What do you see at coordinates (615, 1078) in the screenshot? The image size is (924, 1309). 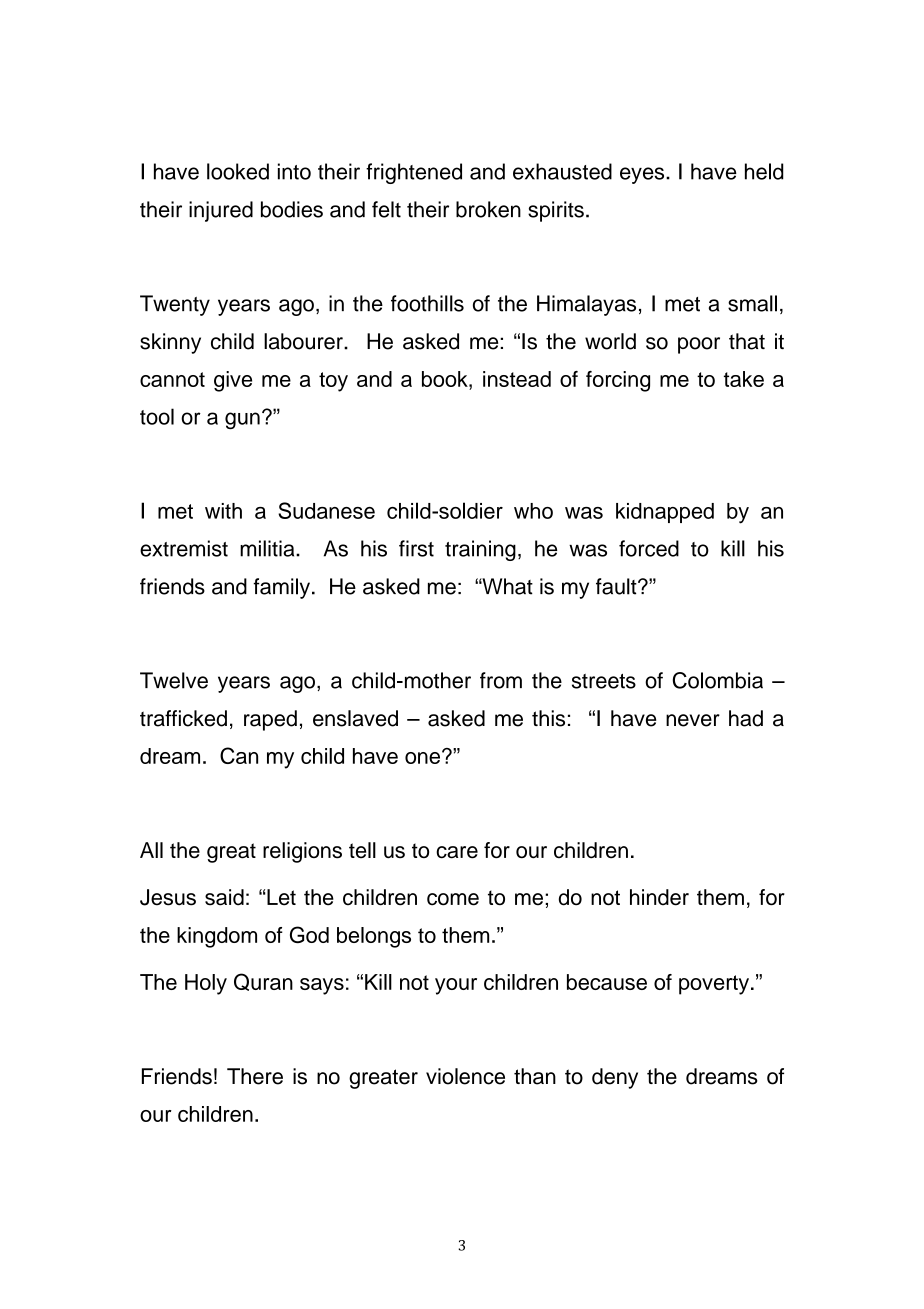 I see `deny` at bounding box center [615, 1078].
